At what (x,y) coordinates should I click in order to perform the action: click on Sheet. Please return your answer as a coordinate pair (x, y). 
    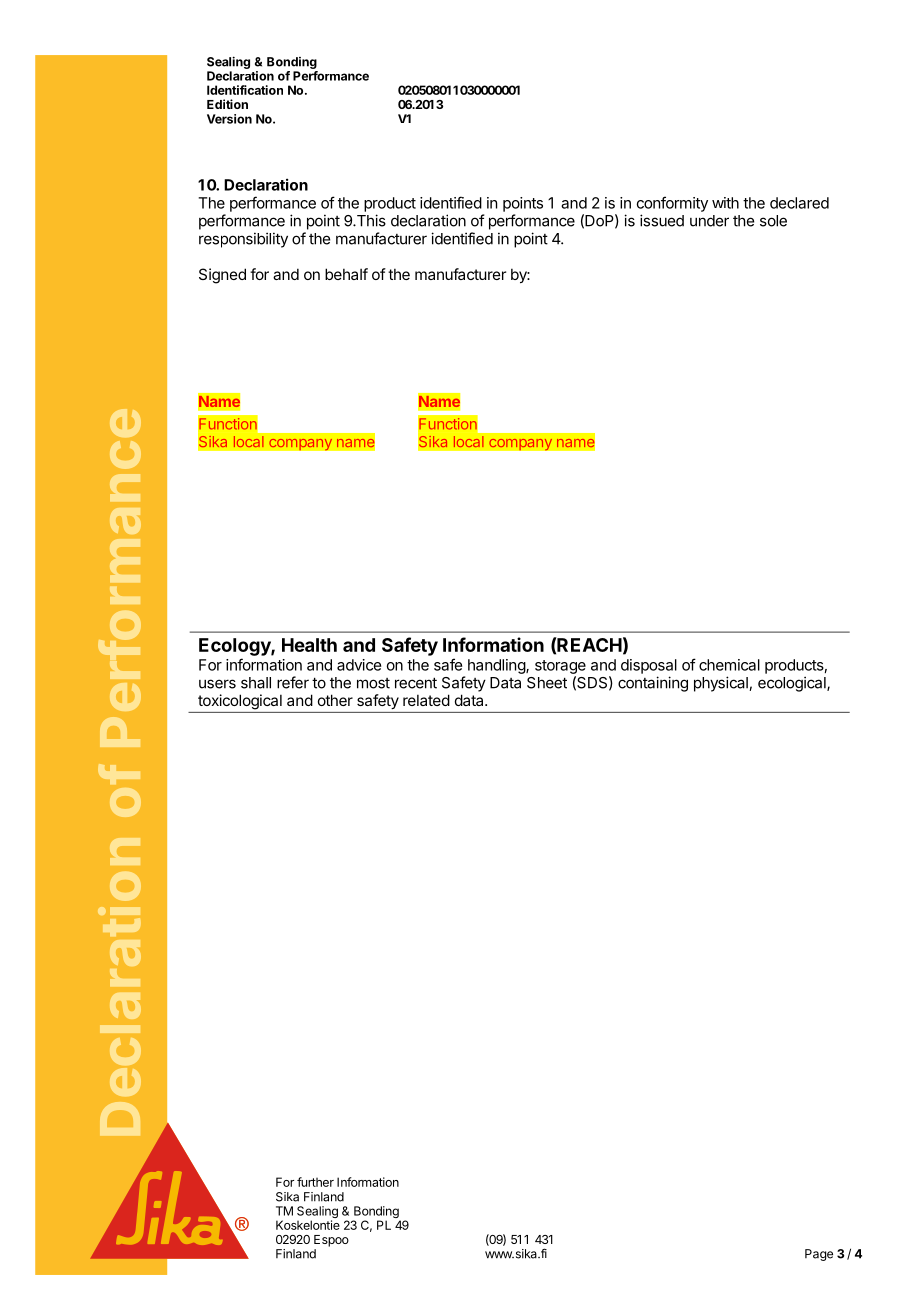
    Looking at the image, I should click on (547, 683).
